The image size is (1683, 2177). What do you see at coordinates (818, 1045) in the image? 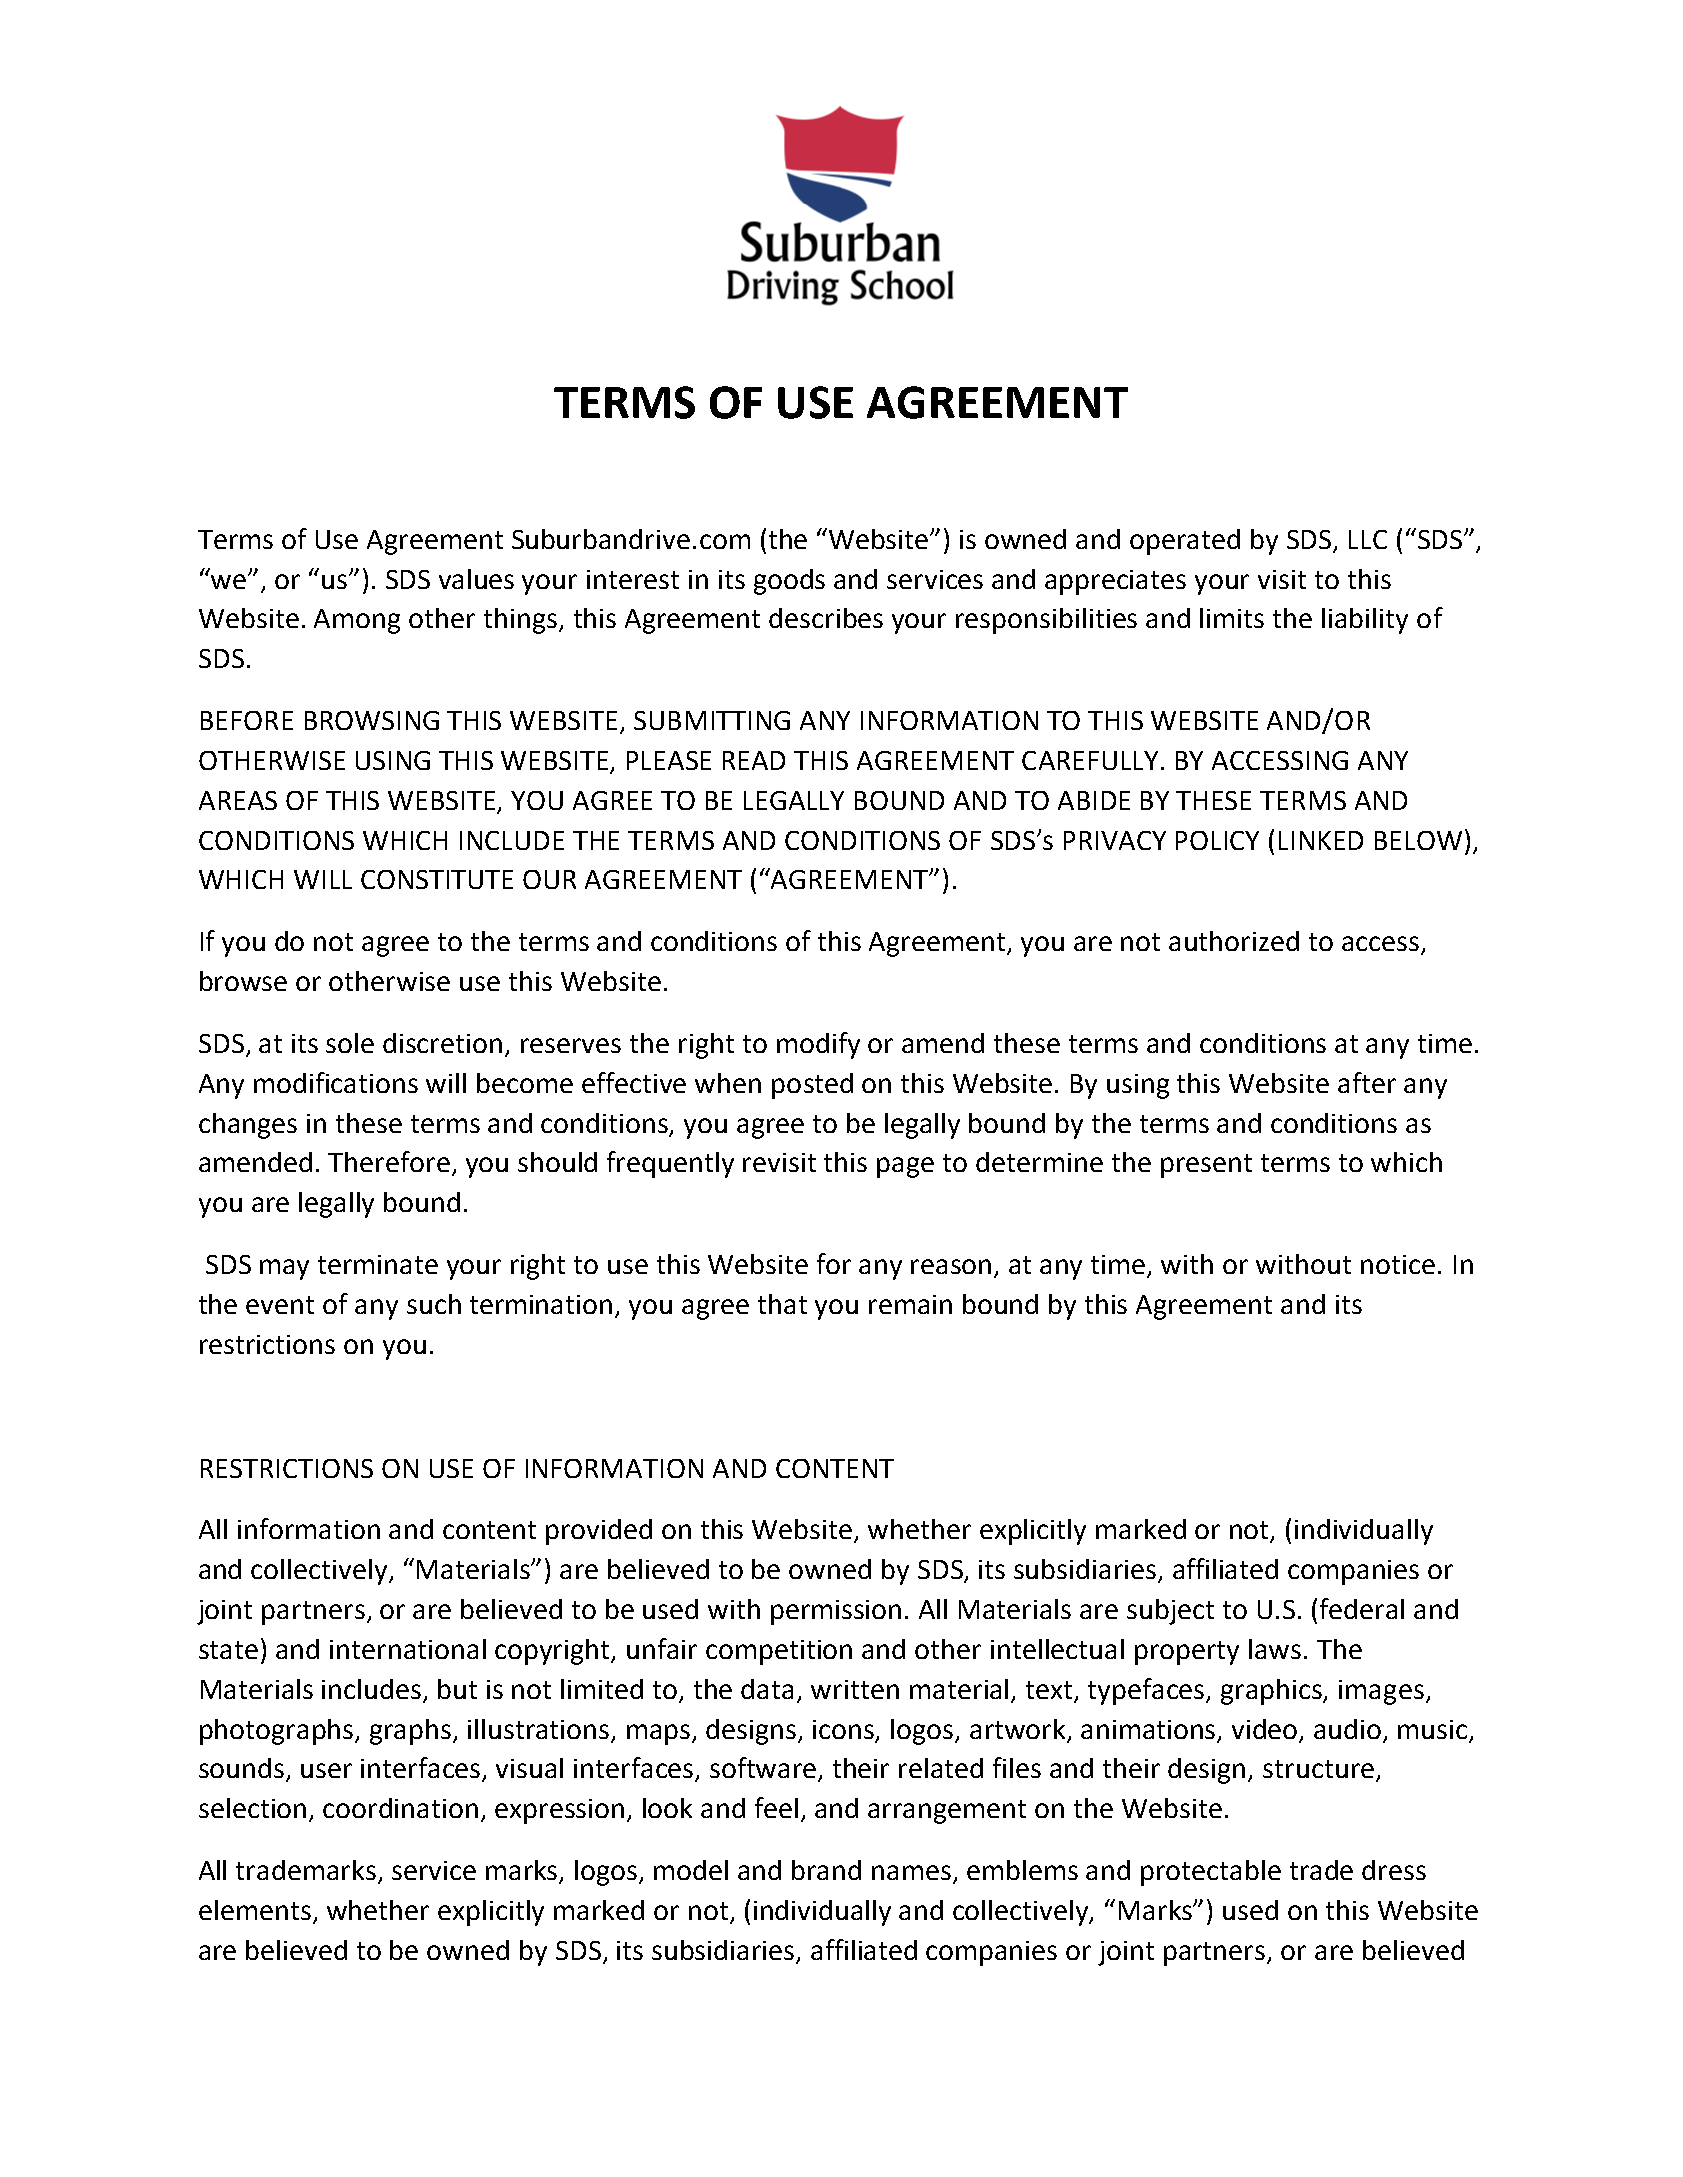
I see `modify` at bounding box center [818, 1045].
